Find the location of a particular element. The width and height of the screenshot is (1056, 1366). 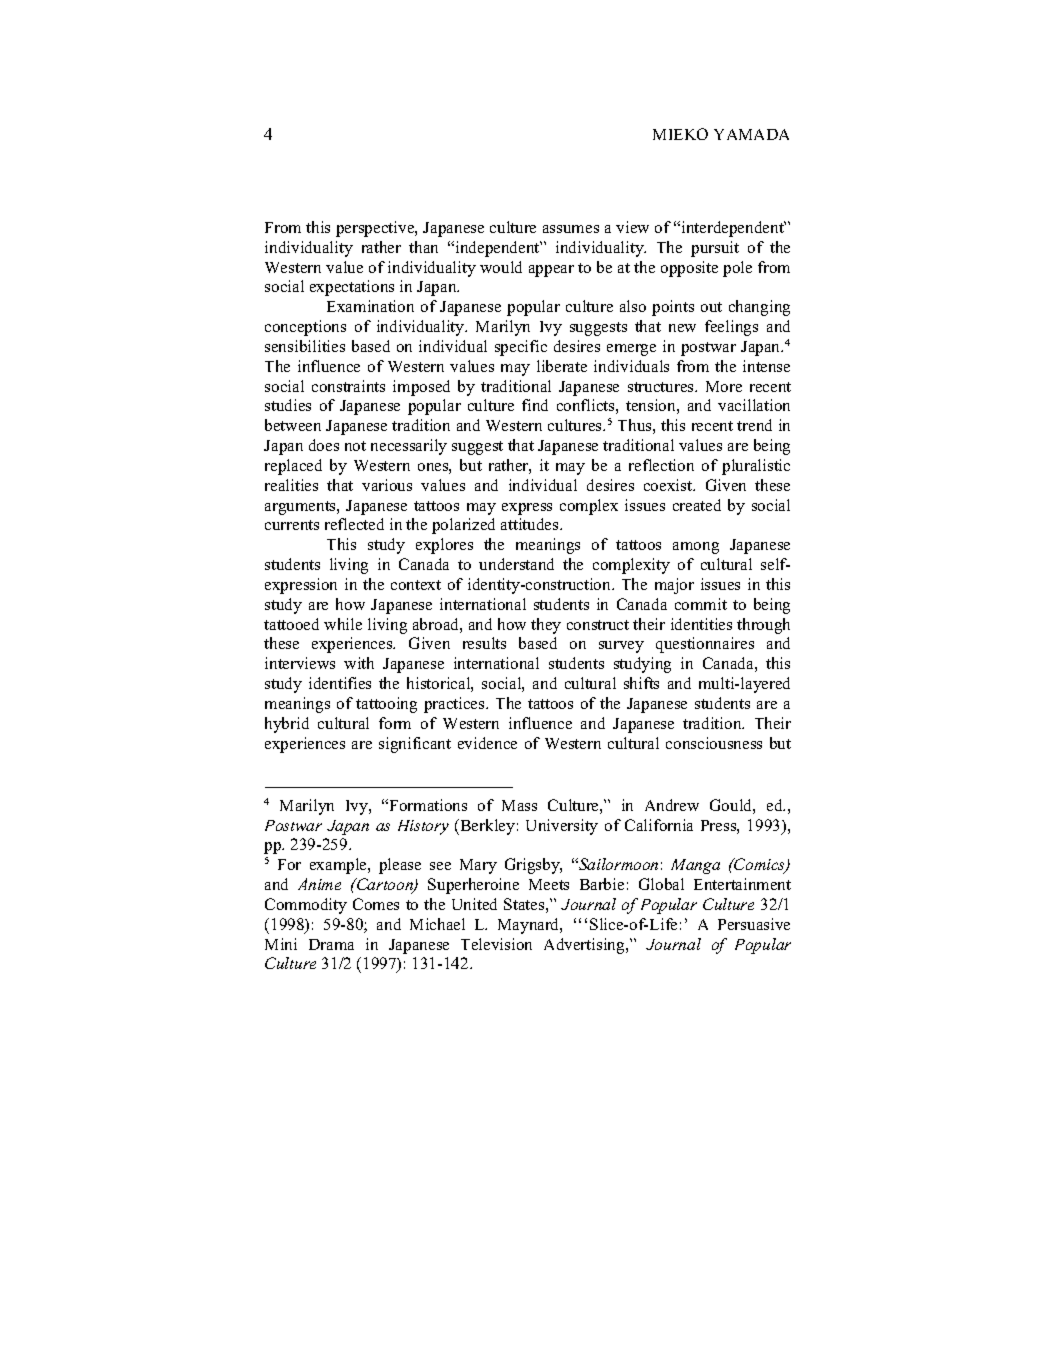

Drama is located at coordinates (331, 944).
